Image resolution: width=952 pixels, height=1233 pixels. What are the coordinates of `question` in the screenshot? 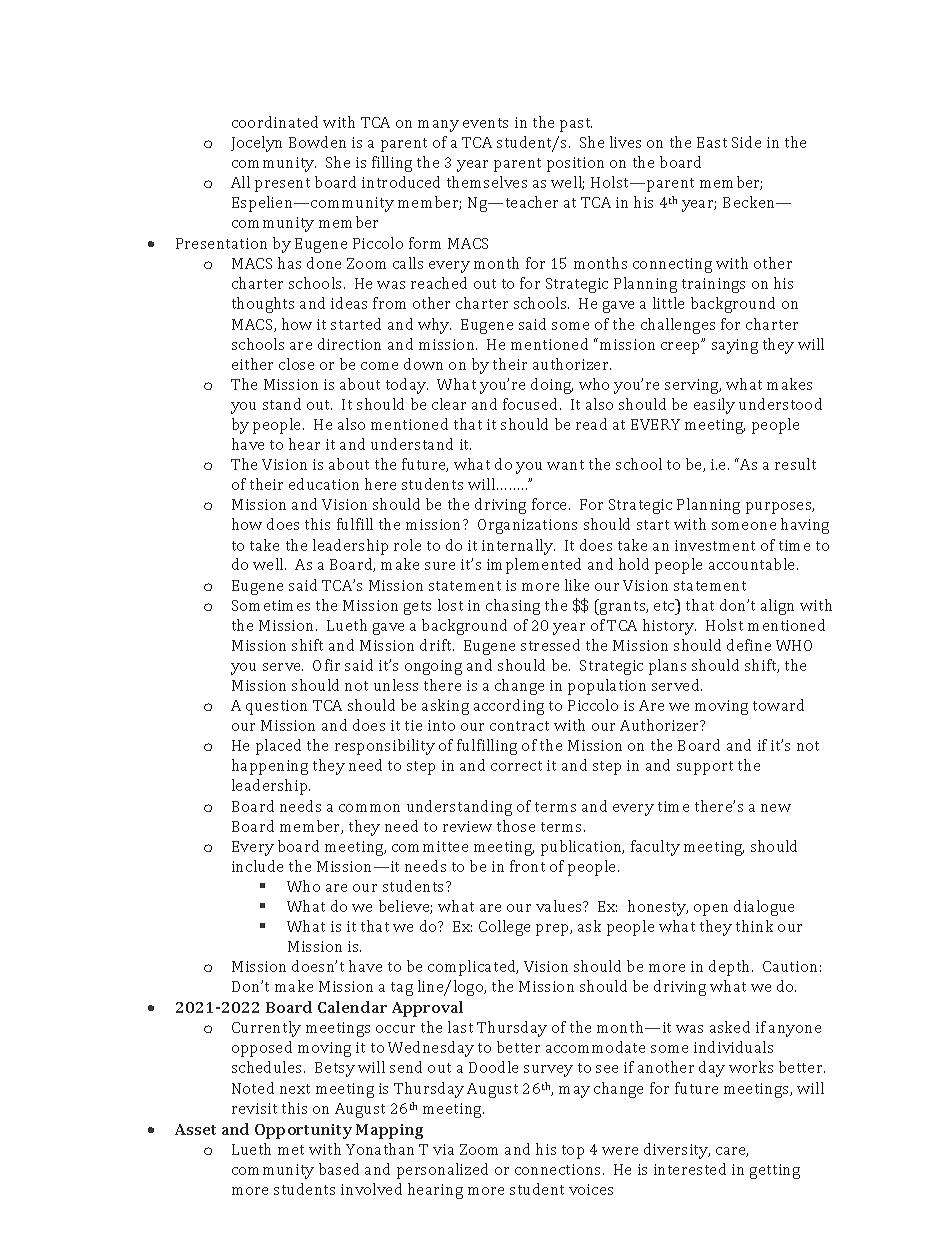 It's located at (276, 707).
